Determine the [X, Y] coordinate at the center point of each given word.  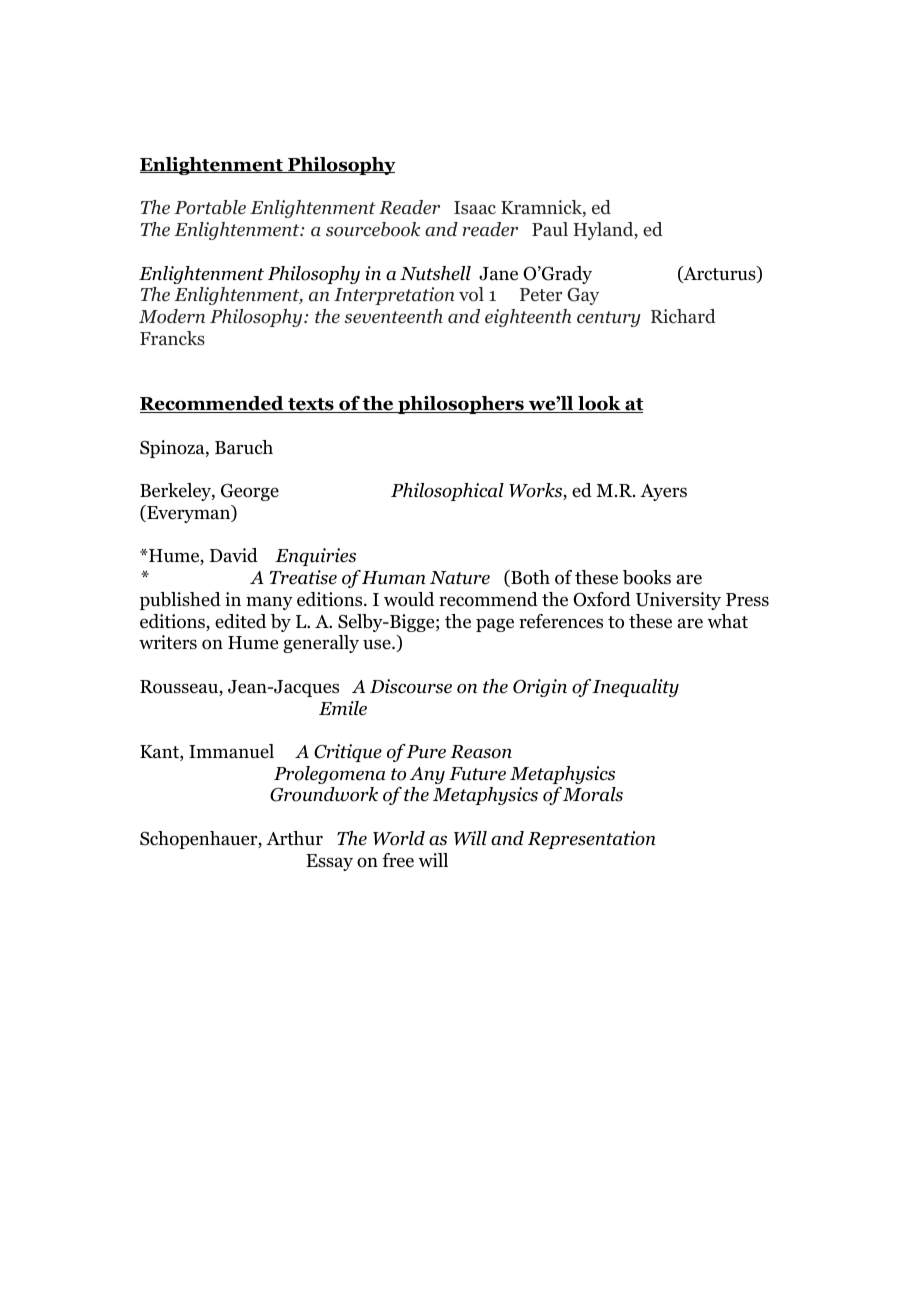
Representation [592, 840]
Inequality [635, 688]
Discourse [411, 686]
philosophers [461, 405]
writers [168, 642]
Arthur [294, 838]
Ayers [663, 492]
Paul [550, 229]
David [234, 555]
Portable [210, 207]
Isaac [475, 207]
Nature [460, 578]
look [599, 404]
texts [311, 405]
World [399, 838]
